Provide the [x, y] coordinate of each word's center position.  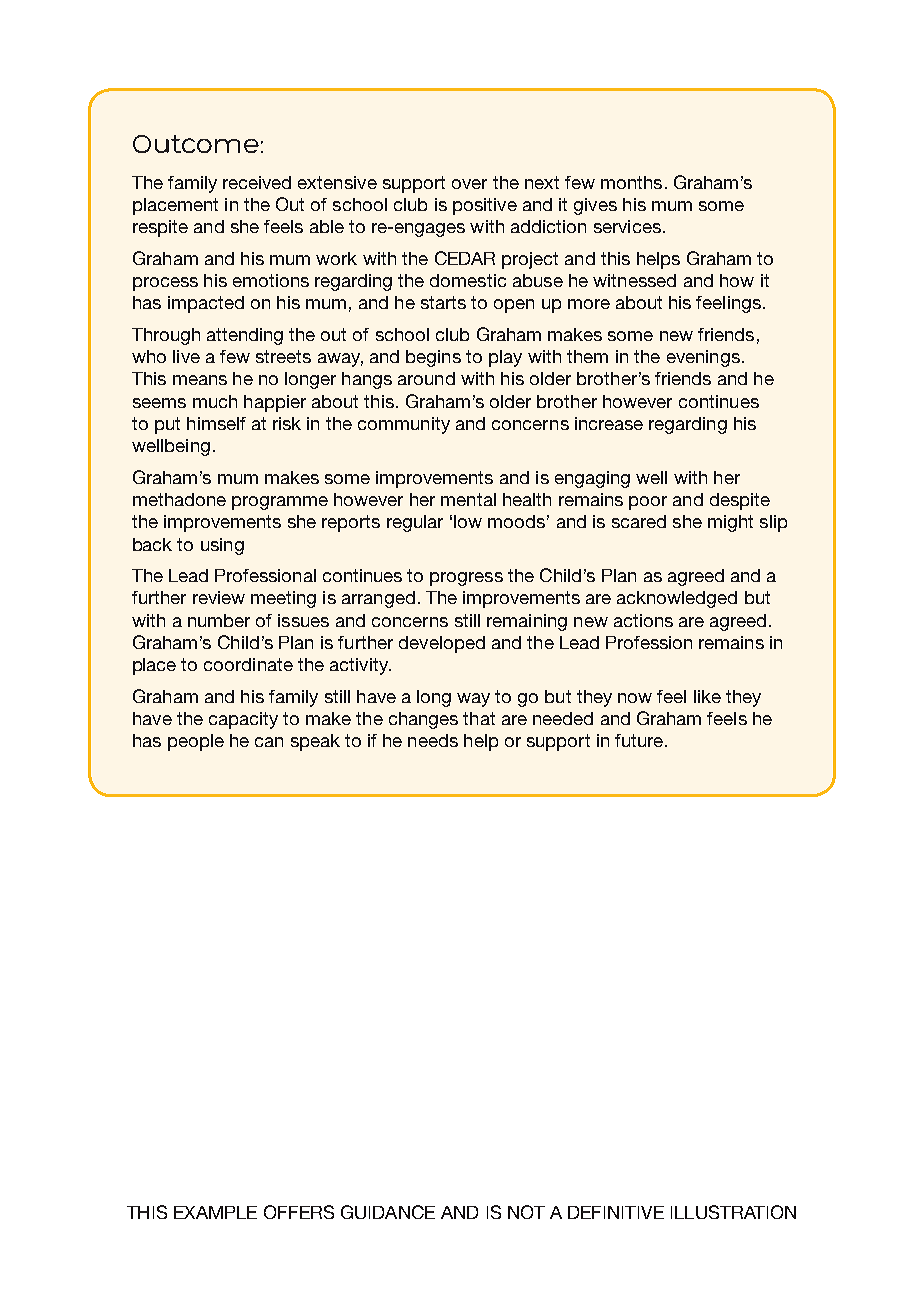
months [631, 182]
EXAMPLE [215, 1212]
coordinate [248, 664]
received [257, 182]
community [404, 425]
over [469, 184]
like [707, 696]
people [196, 742]
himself [216, 423]
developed [442, 644]
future [639, 740]
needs [433, 740]
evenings [703, 358]
